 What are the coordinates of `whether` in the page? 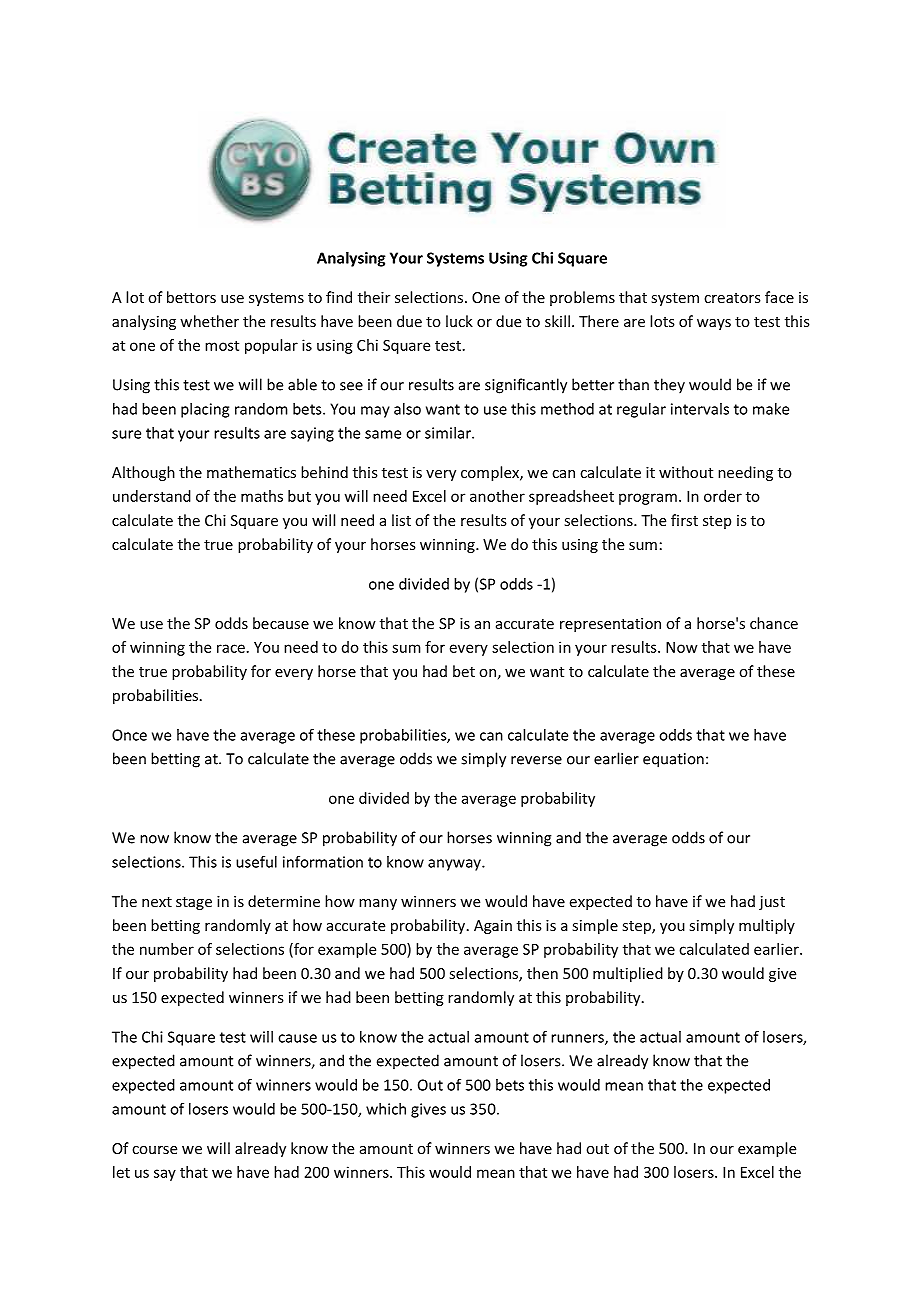 It's located at (209, 321).
